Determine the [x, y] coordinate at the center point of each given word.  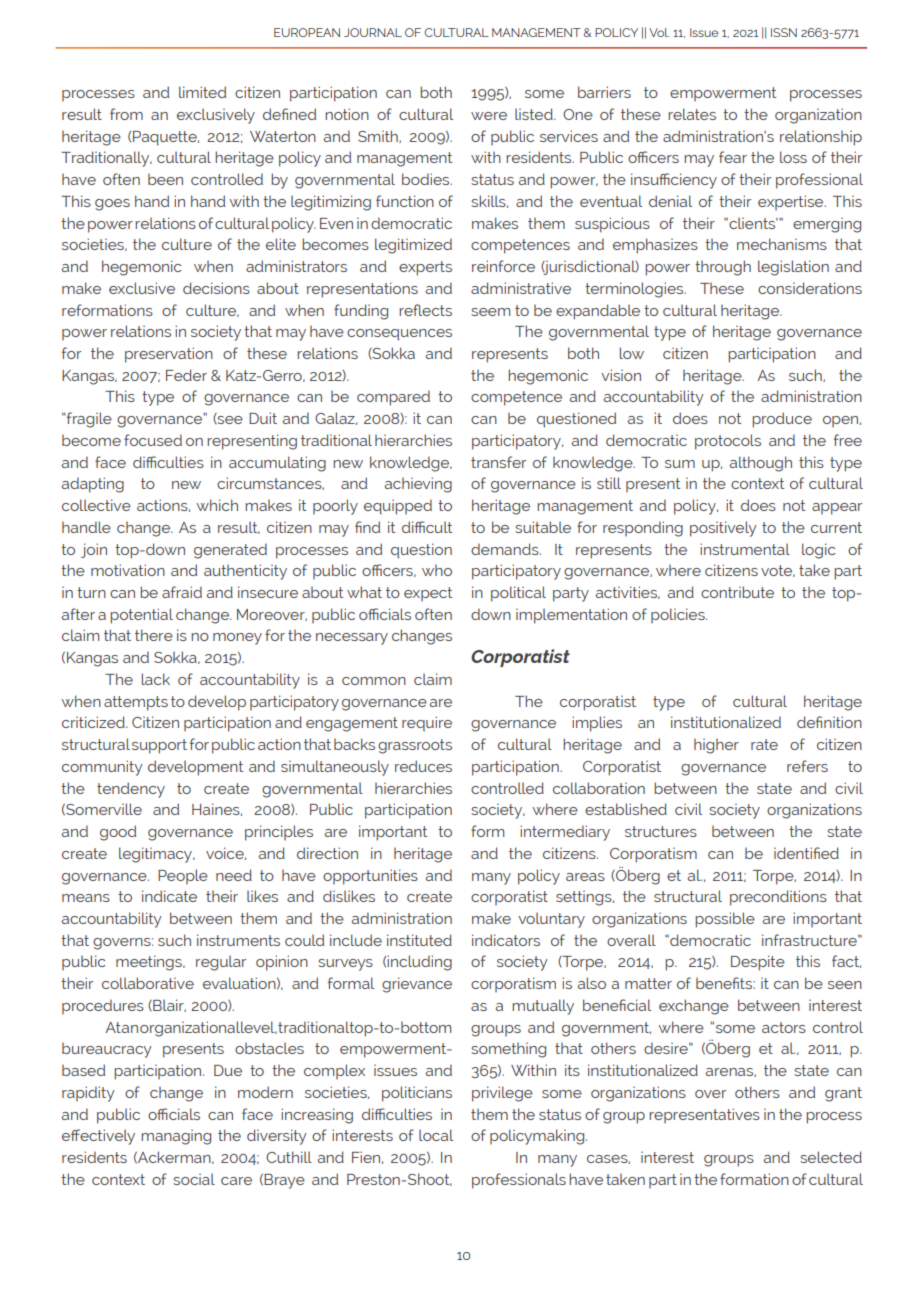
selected [831, 1157]
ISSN [784, 32]
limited [202, 92]
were [489, 116]
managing [176, 1137]
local [436, 1135]
